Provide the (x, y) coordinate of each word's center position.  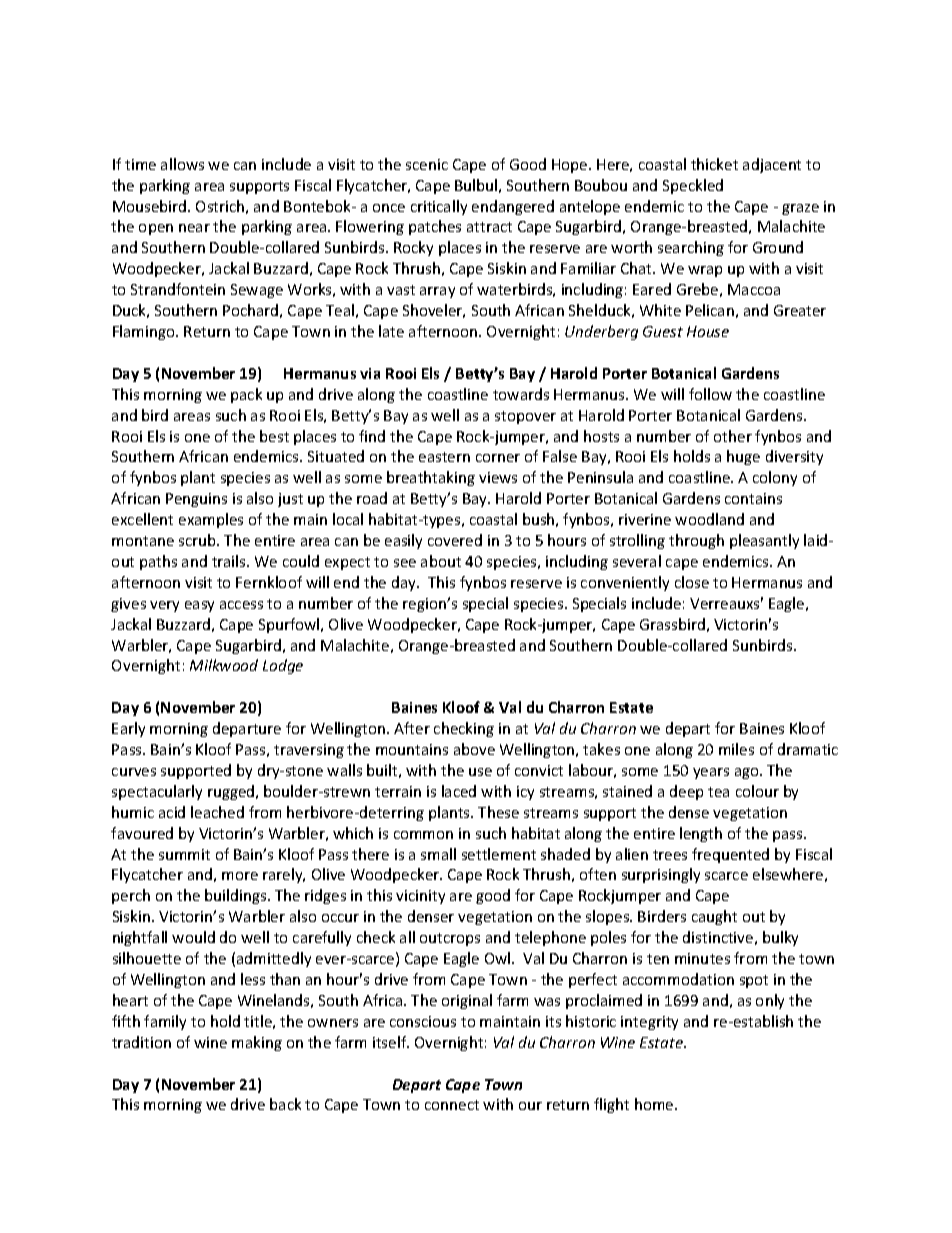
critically (439, 207)
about (441, 561)
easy (199, 606)
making (257, 1043)
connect (452, 1105)
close (692, 582)
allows (182, 164)
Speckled (693, 186)
